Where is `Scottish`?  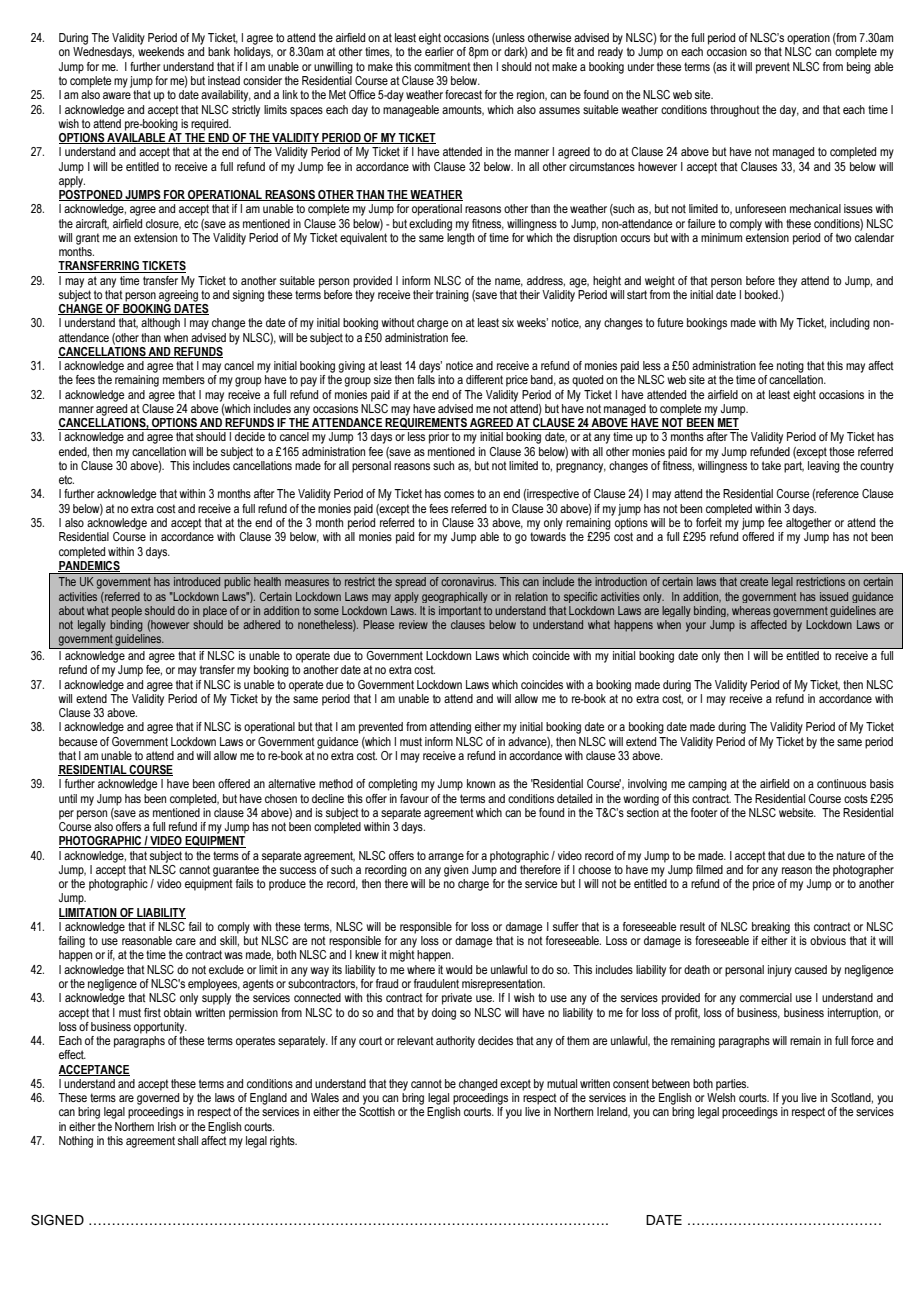
Scottish is located at coordinates (377, 1111).
